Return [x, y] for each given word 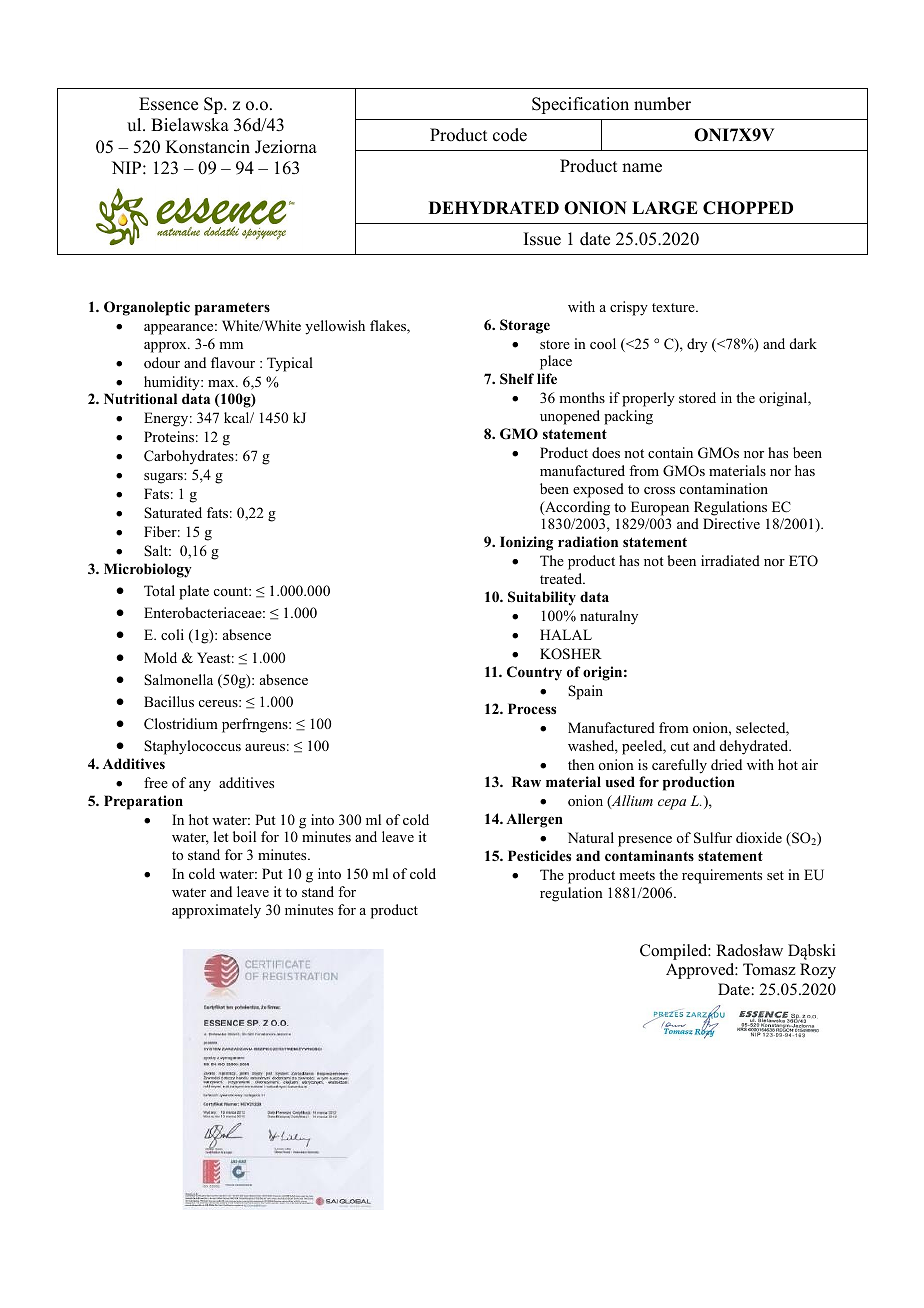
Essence [168, 104]
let [221, 836]
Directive [731, 523]
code [510, 135]
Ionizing [526, 543]
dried [726, 764]
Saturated [173, 512]
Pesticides [539, 855]
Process [532, 708]
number [662, 104]
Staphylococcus [192, 747]
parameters [232, 309]
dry [697, 345]
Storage [525, 326]
